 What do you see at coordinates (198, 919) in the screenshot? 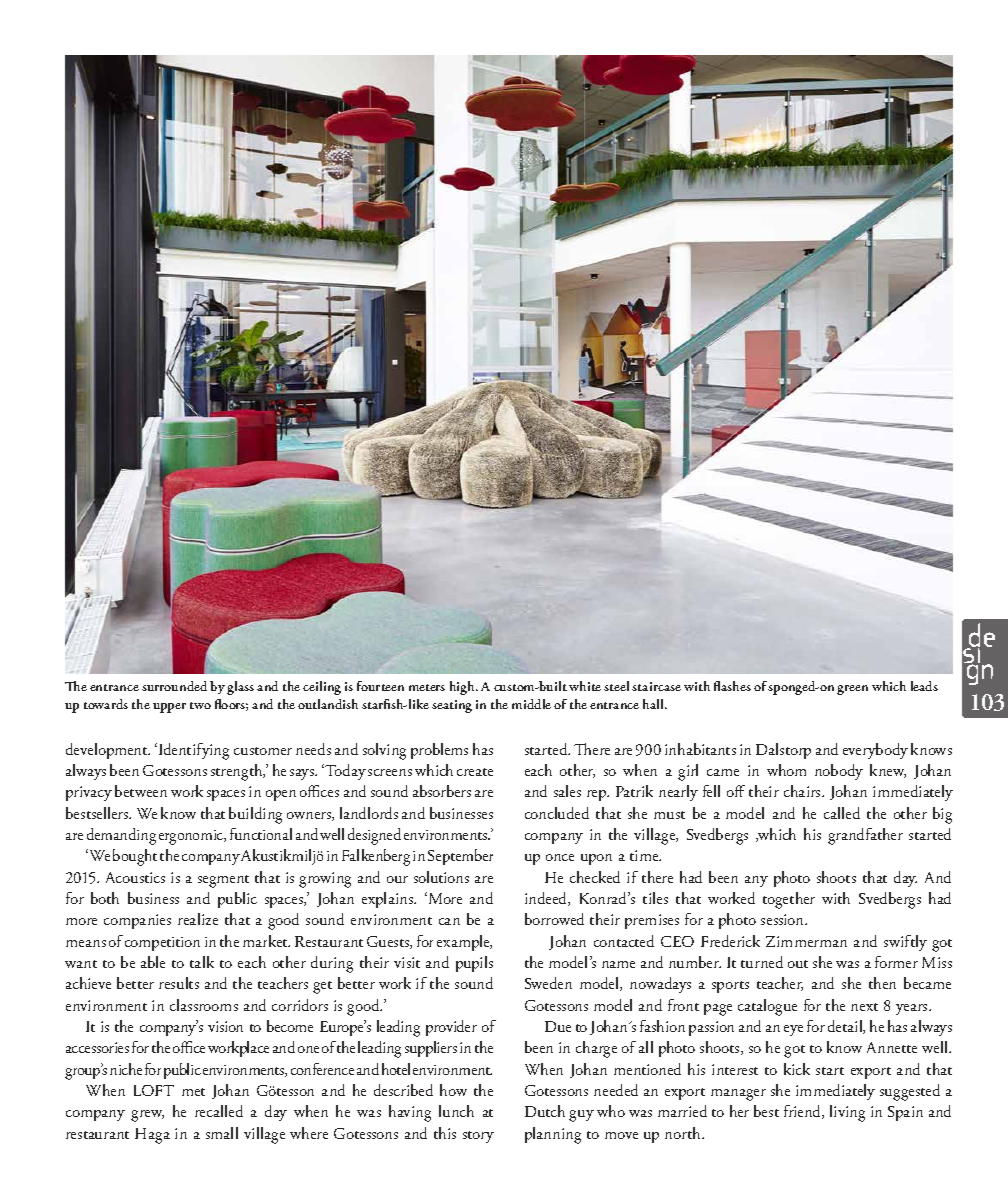
I see `realize` at bounding box center [198, 919].
